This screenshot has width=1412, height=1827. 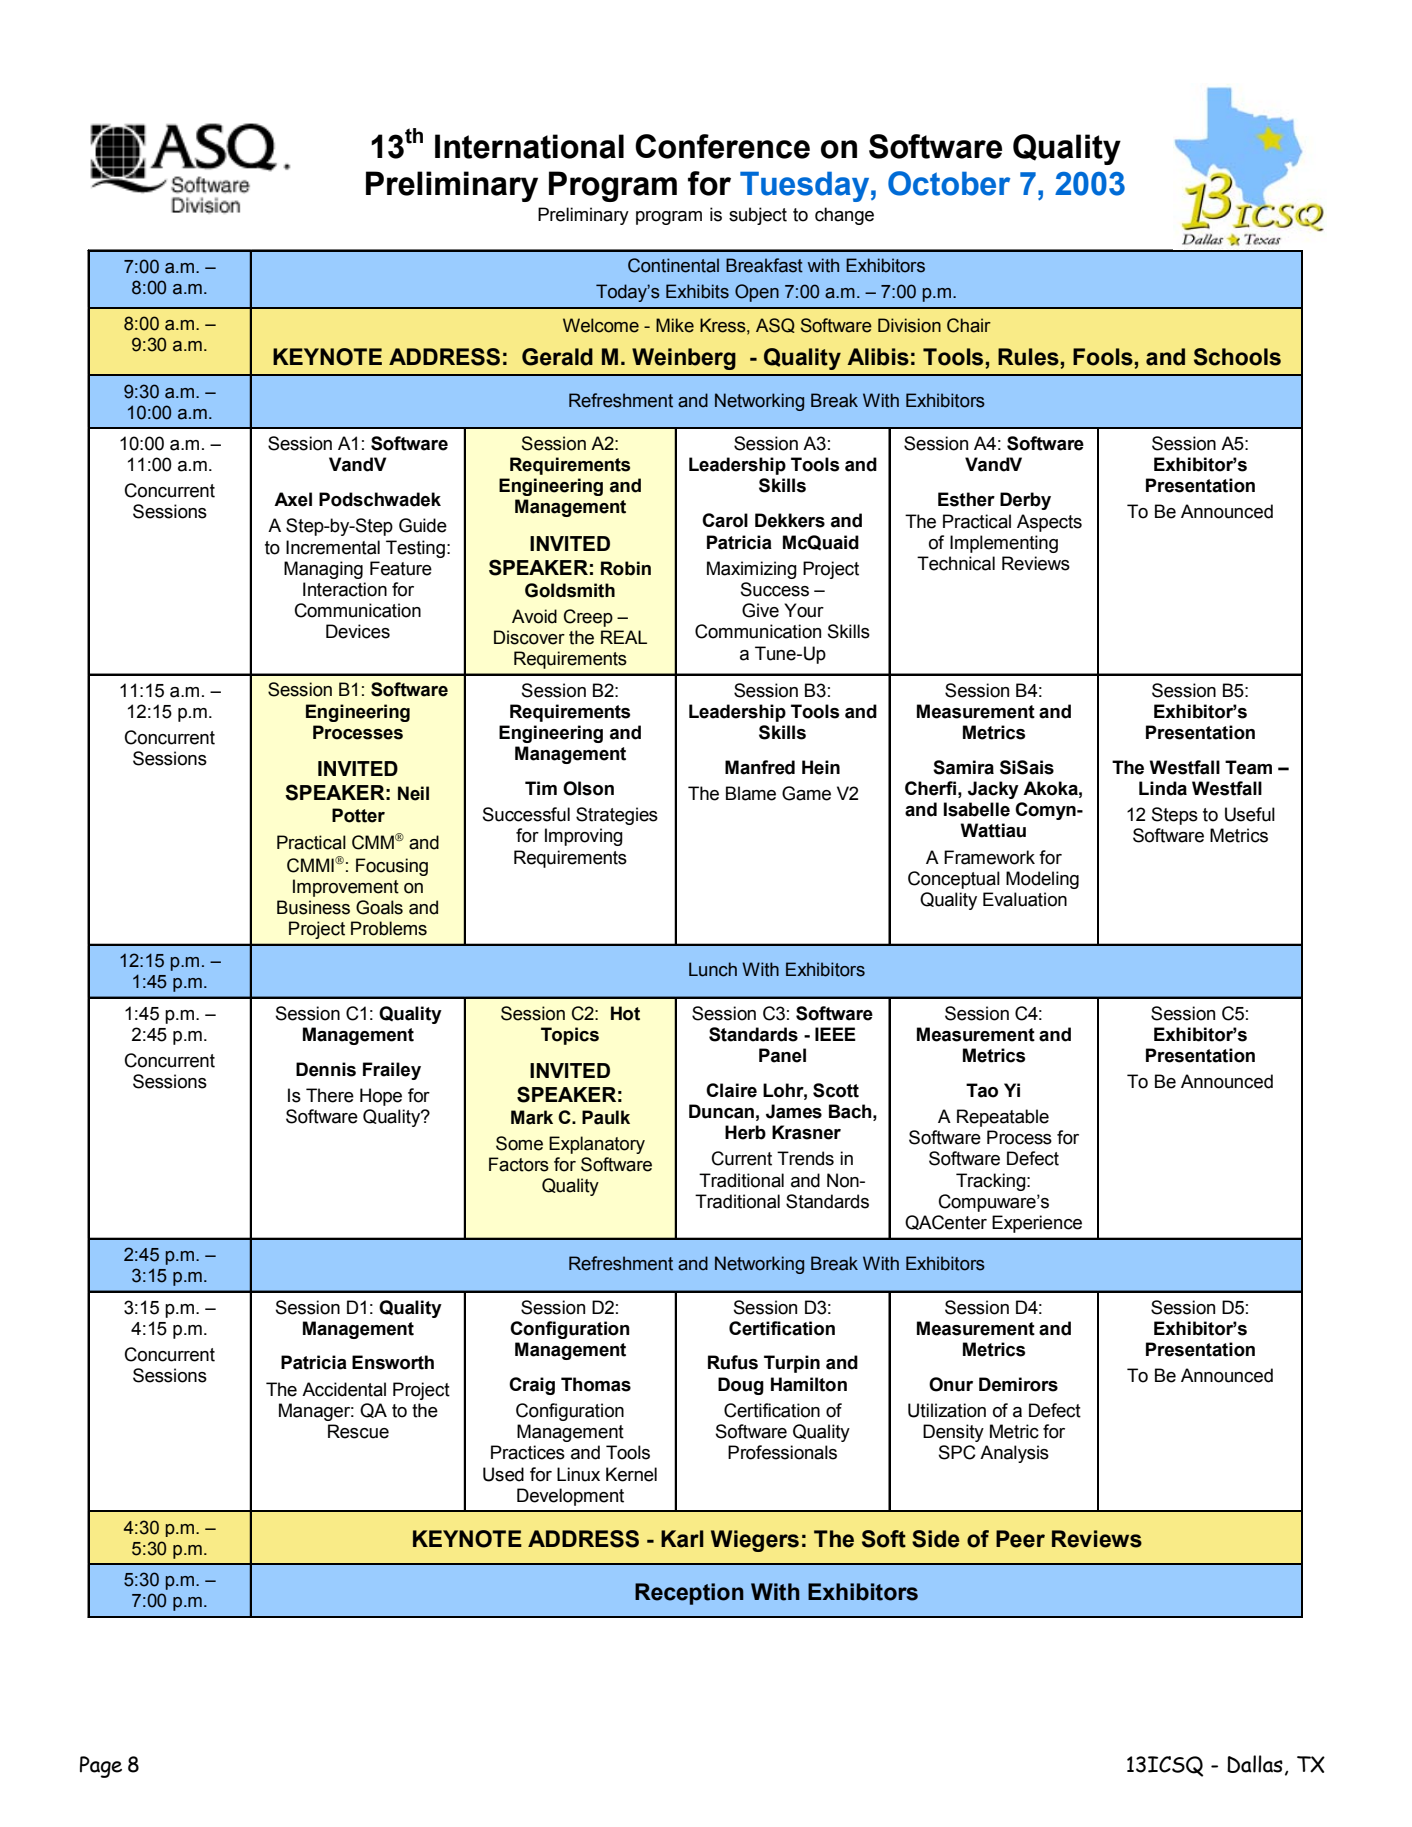 I want to click on October, so click(x=949, y=183).
